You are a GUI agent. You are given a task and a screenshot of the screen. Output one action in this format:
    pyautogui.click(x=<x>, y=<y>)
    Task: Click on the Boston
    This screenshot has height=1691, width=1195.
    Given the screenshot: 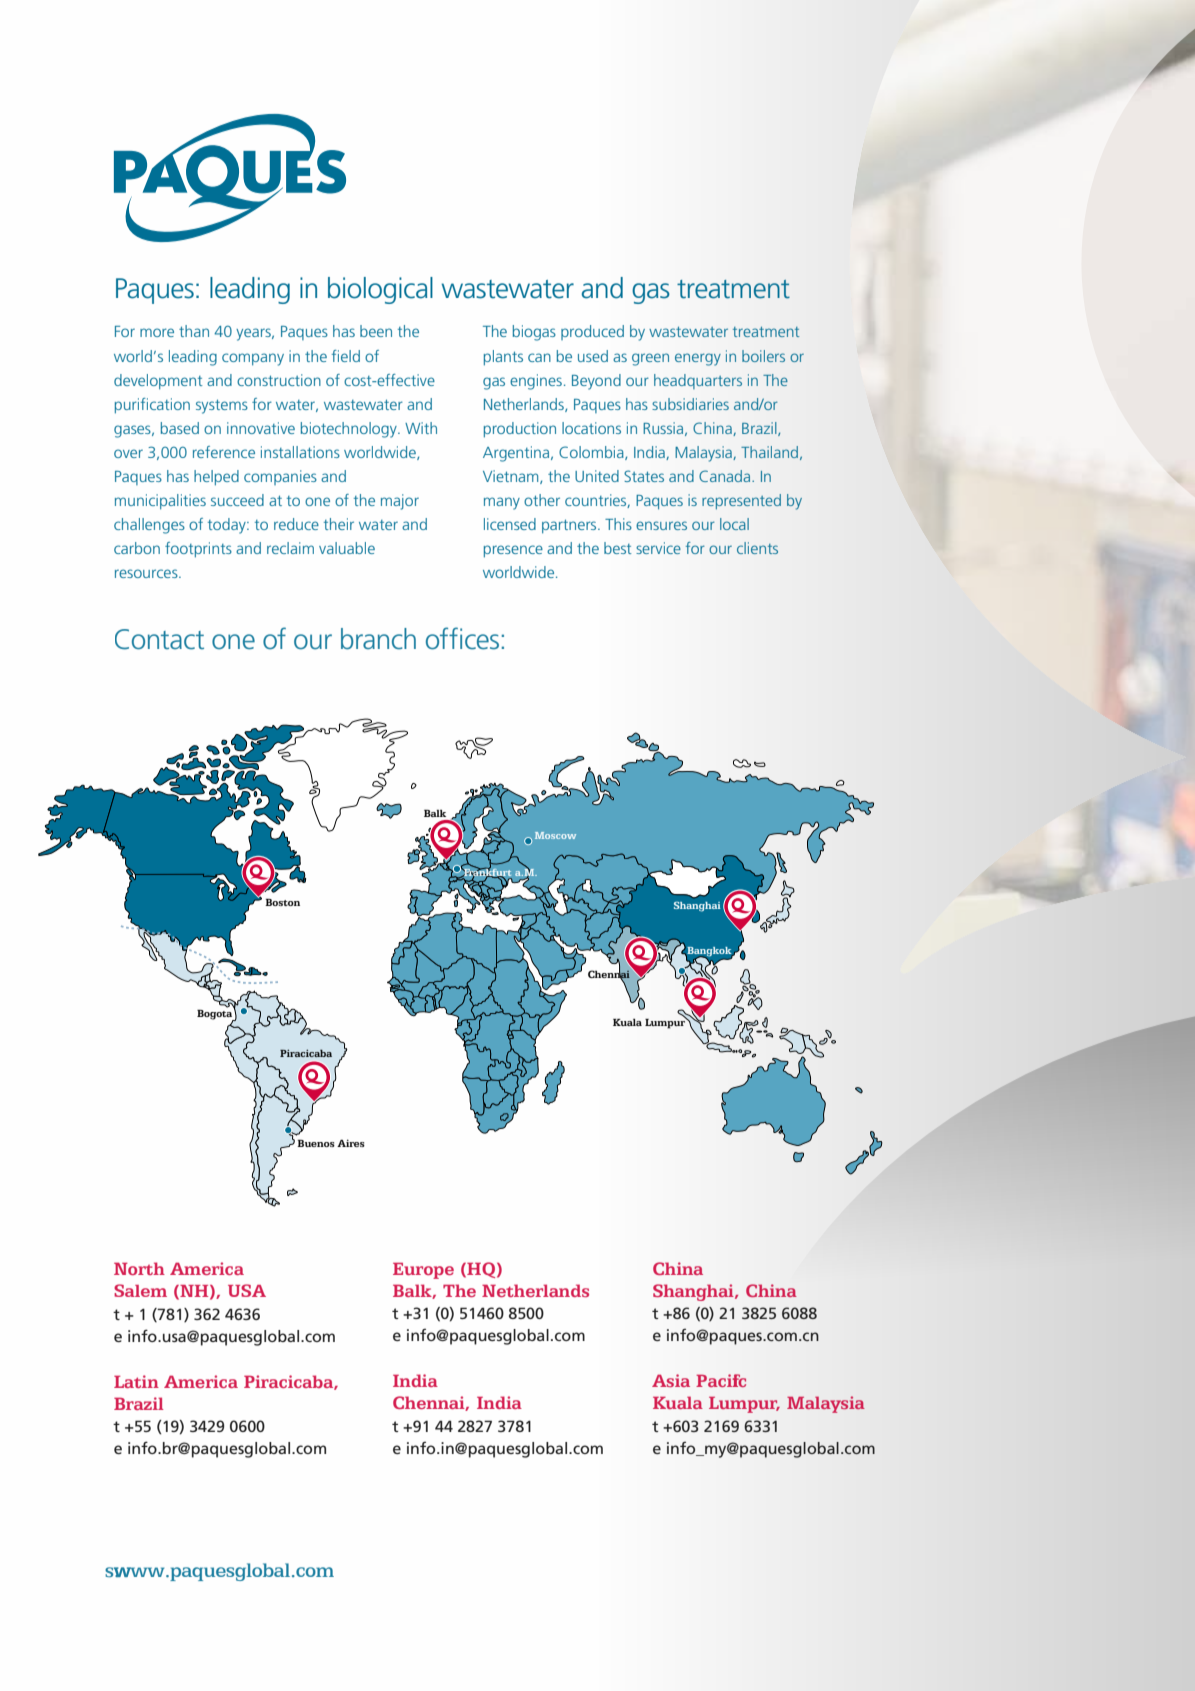 What is the action you would take?
    pyautogui.click(x=282, y=902)
